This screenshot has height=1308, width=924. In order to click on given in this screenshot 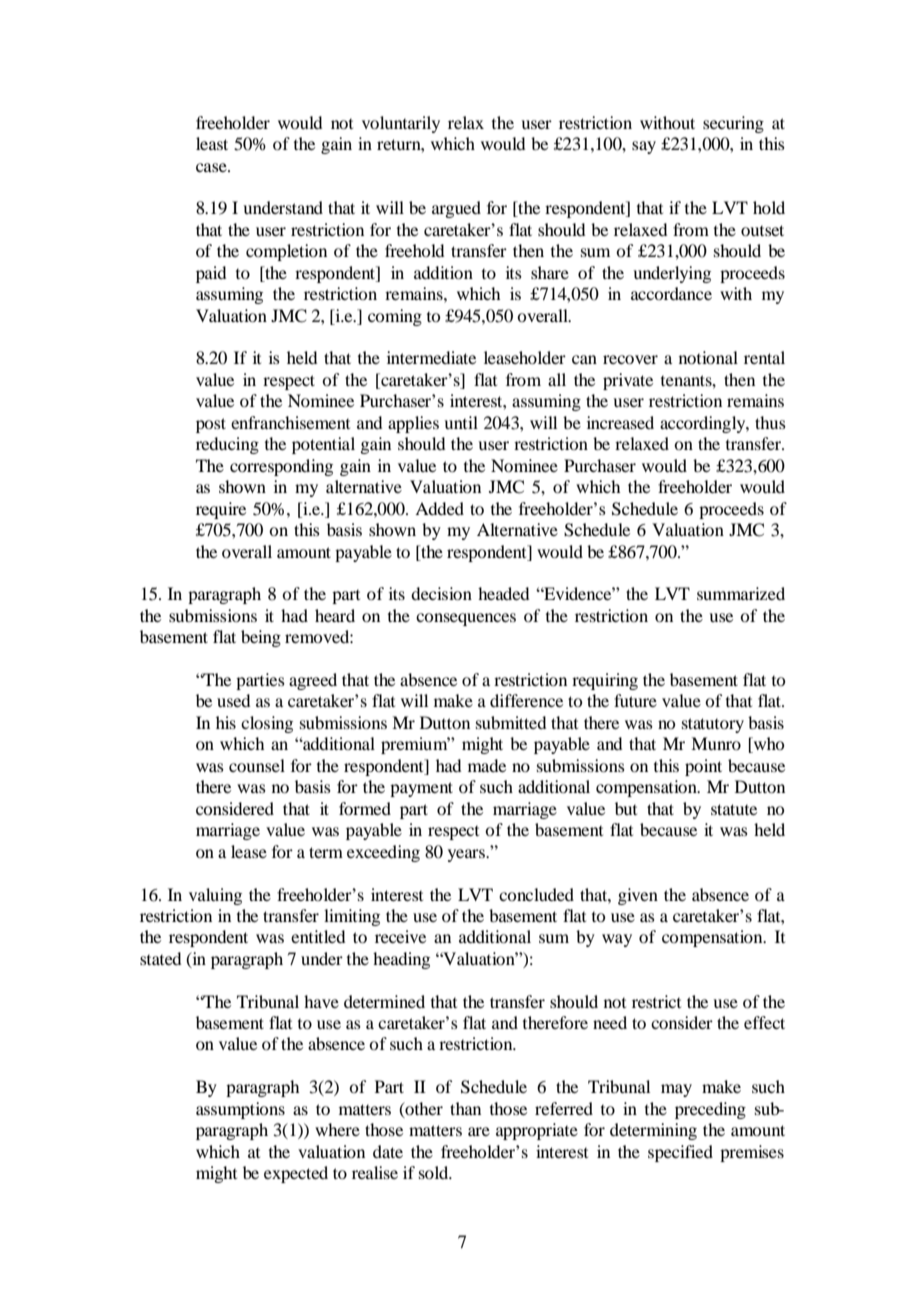, I will do `click(638, 896)`.
